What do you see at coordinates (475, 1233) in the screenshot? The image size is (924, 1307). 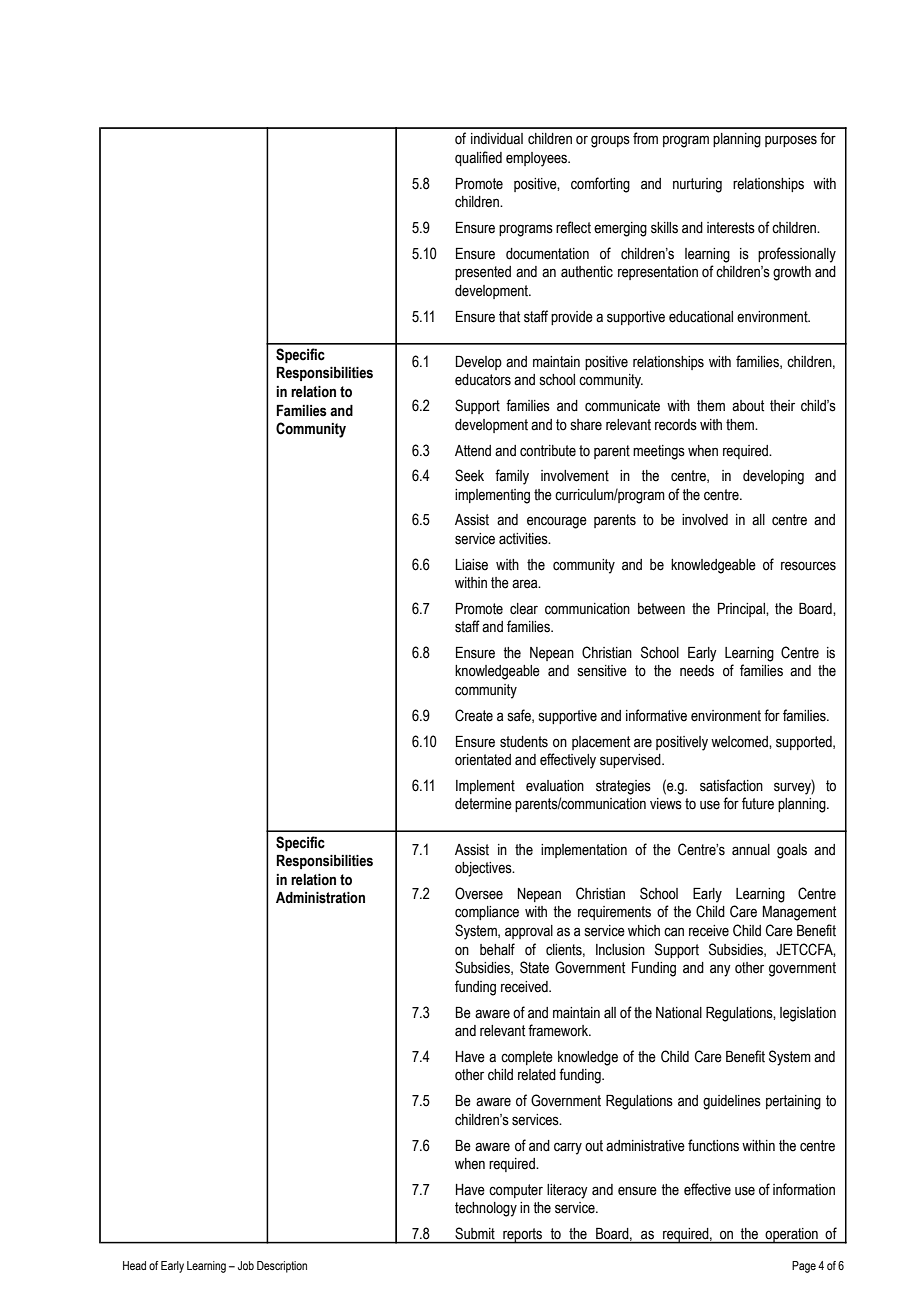 I see `Submit` at bounding box center [475, 1233].
